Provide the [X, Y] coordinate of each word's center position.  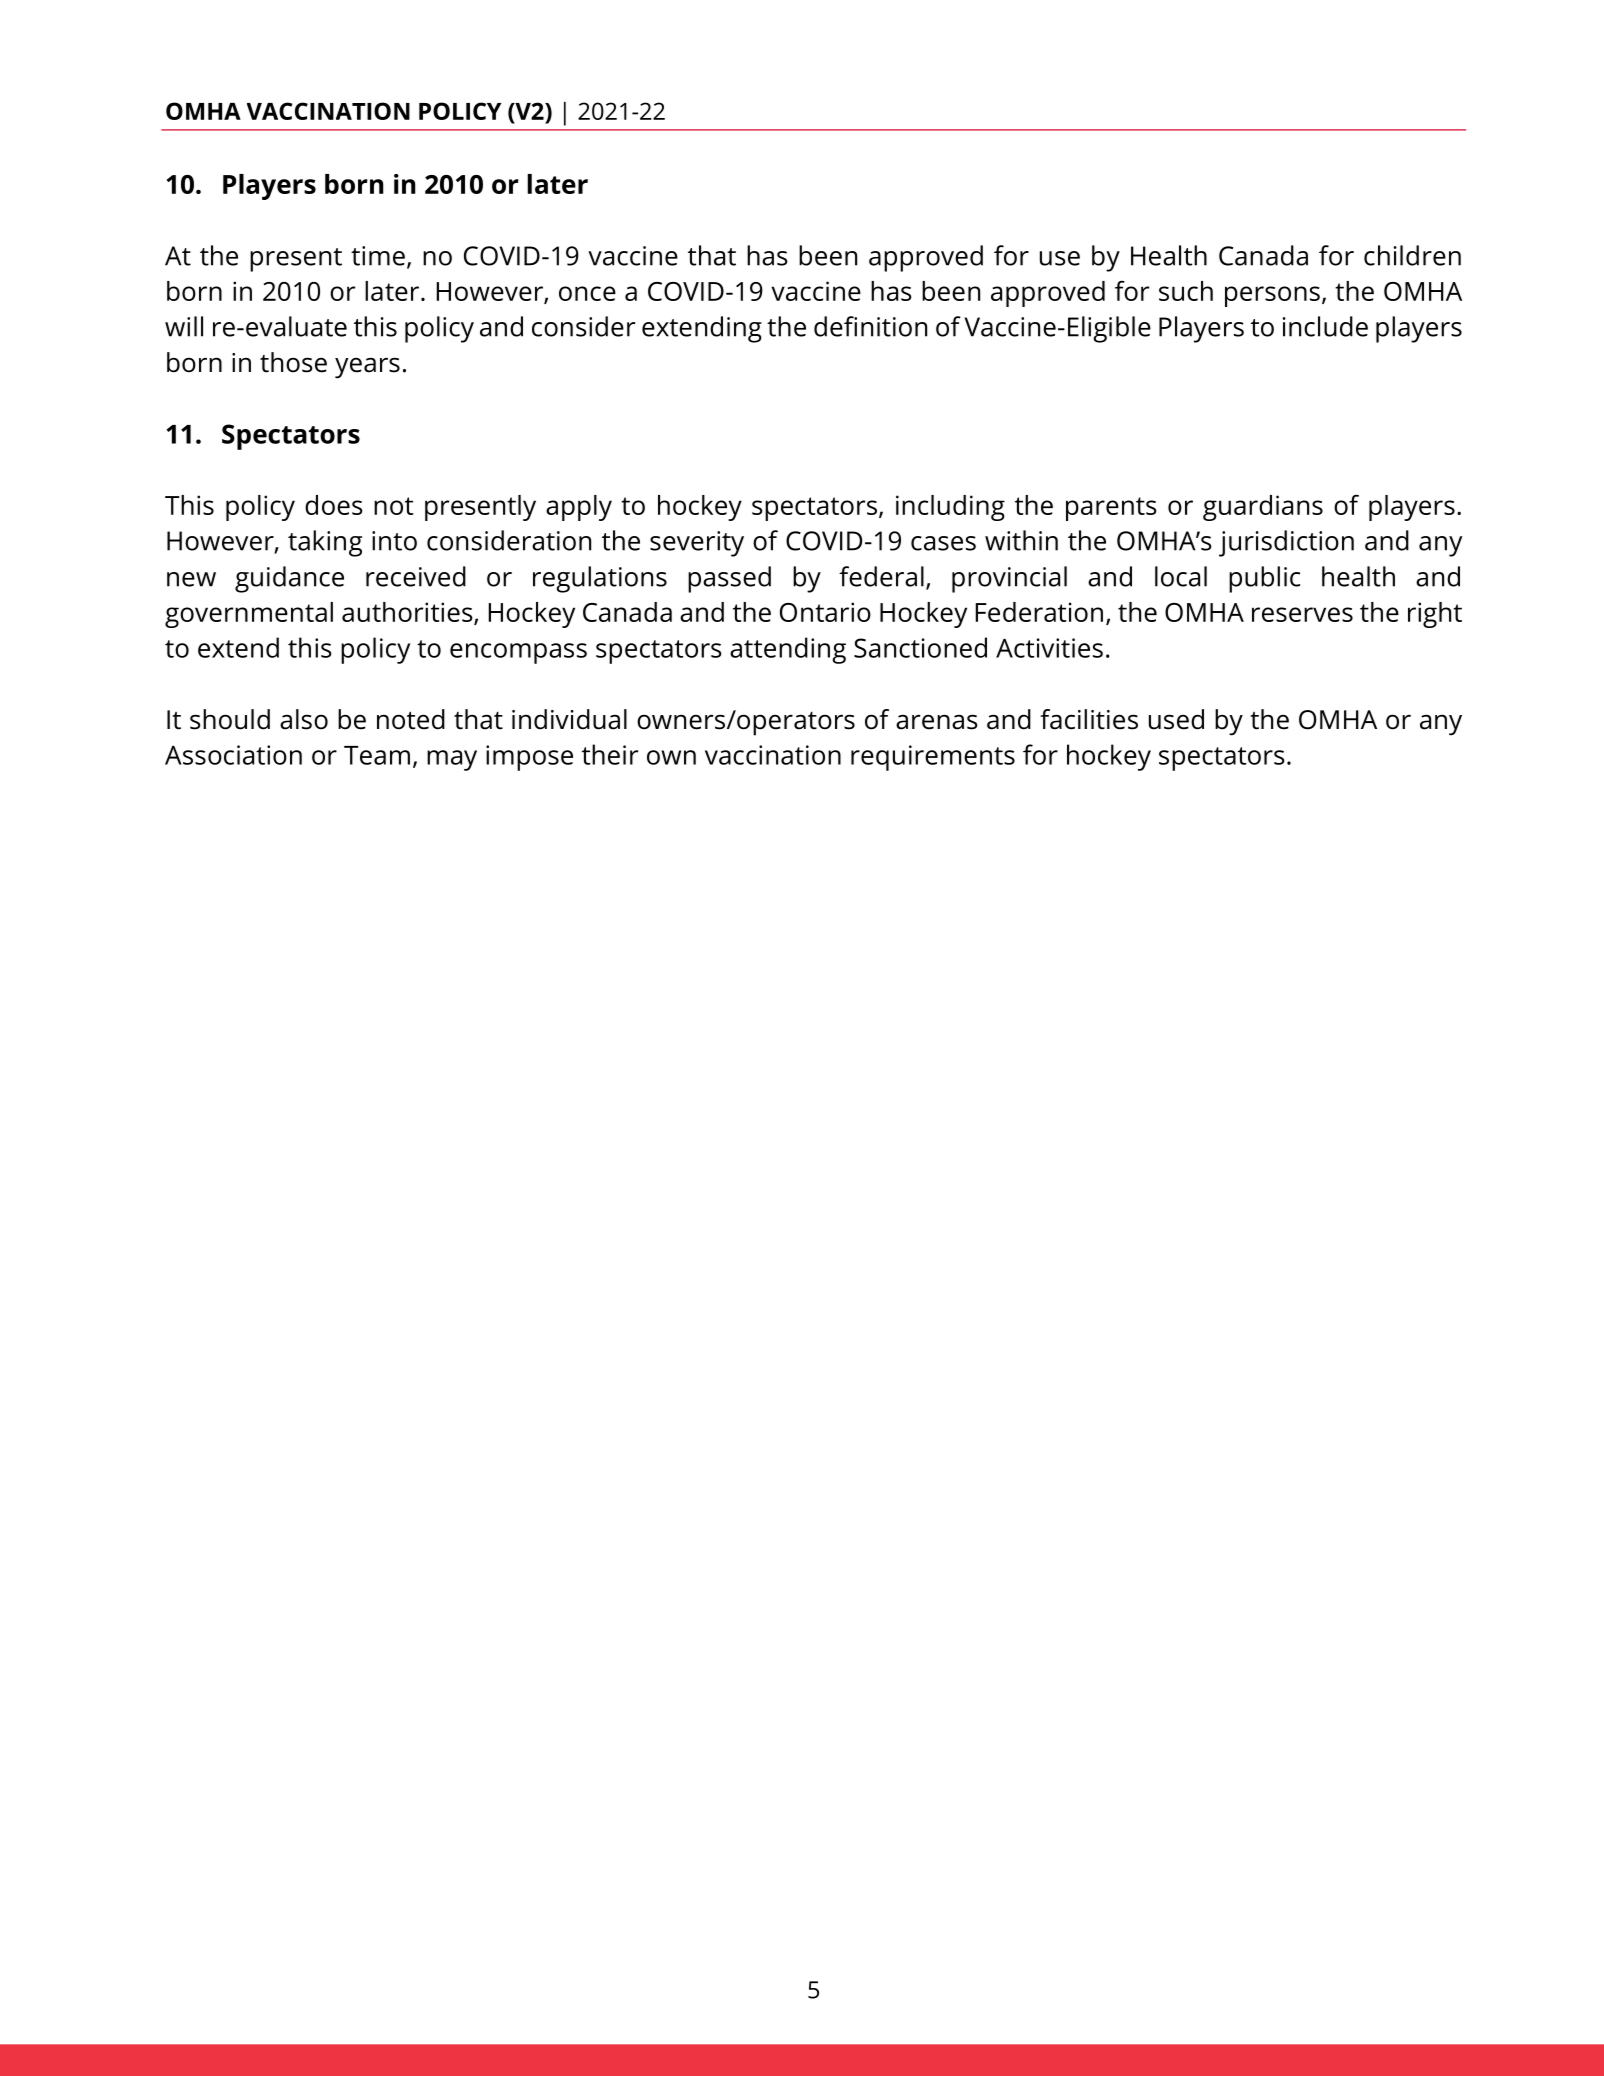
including [950, 508]
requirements [933, 758]
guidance [289, 579]
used [1176, 719]
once [587, 293]
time [378, 256]
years [367, 368]
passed [729, 579]
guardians [1263, 508]
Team [377, 755]
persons [1272, 296]
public [1264, 579]
